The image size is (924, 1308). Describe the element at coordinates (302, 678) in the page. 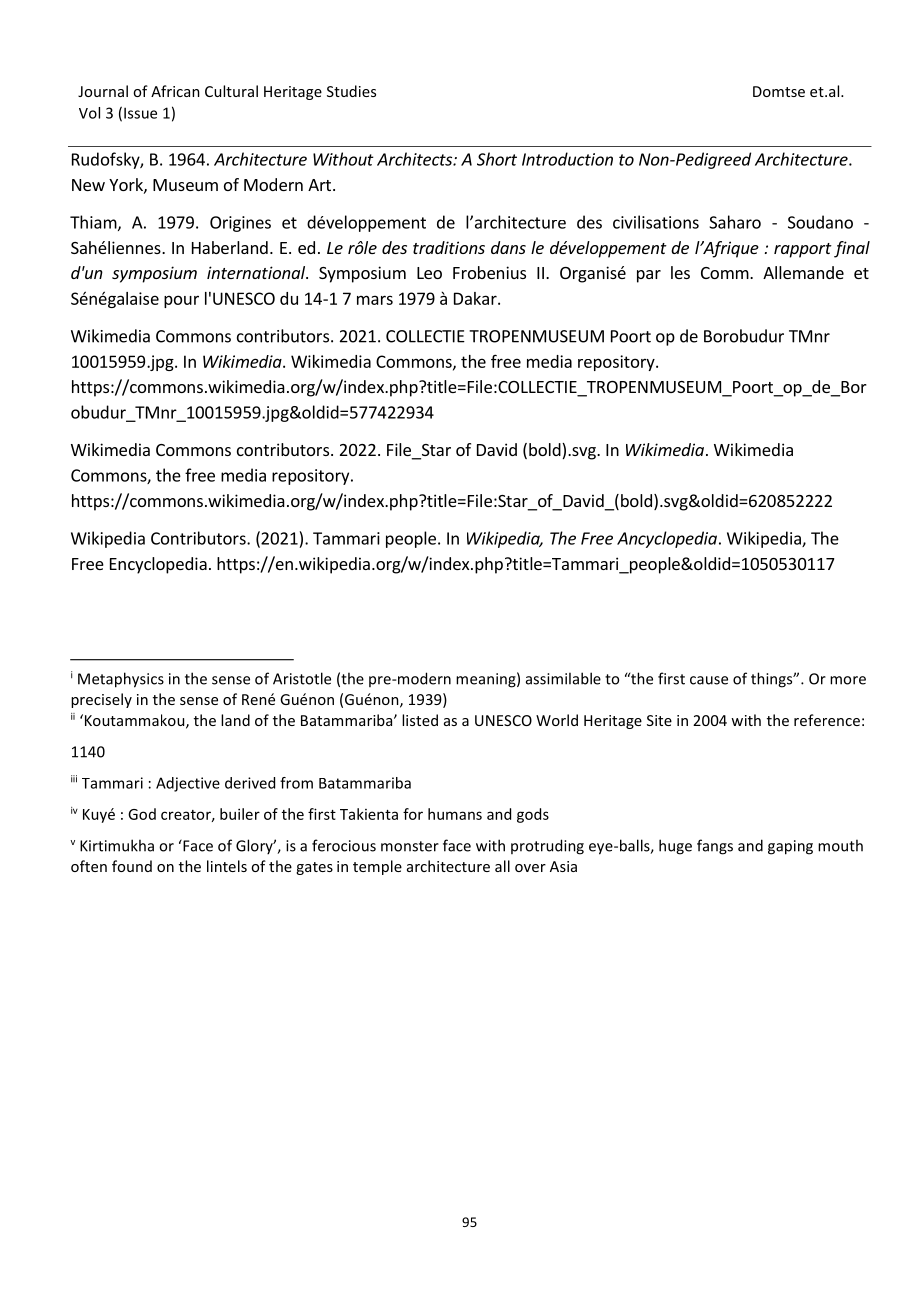

I see `Aristotle` at that location.
